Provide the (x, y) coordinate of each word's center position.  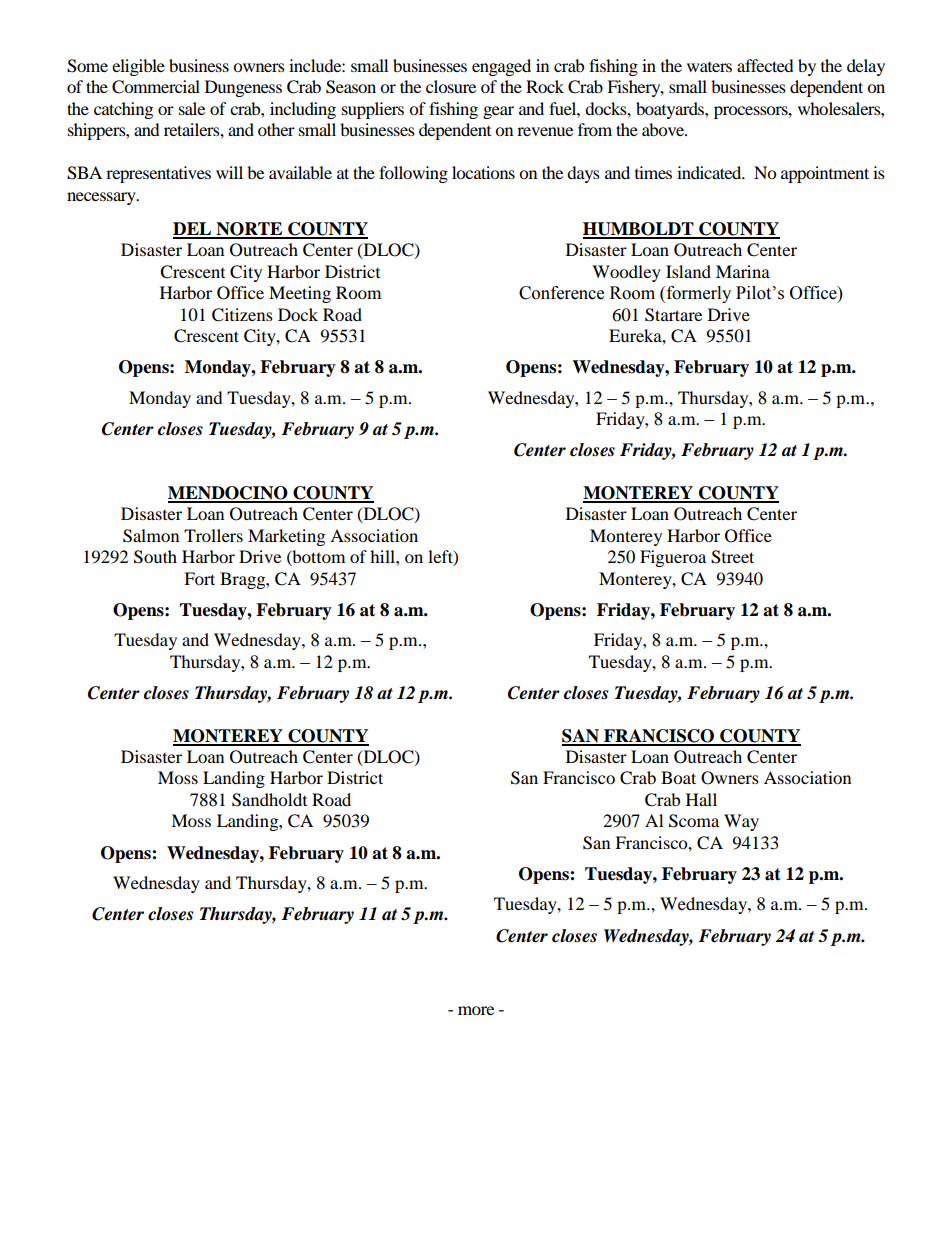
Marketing (286, 537)
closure (451, 86)
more (476, 1010)
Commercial (156, 87)
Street (732, 557)
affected (765, 65)
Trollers (213, 535)
